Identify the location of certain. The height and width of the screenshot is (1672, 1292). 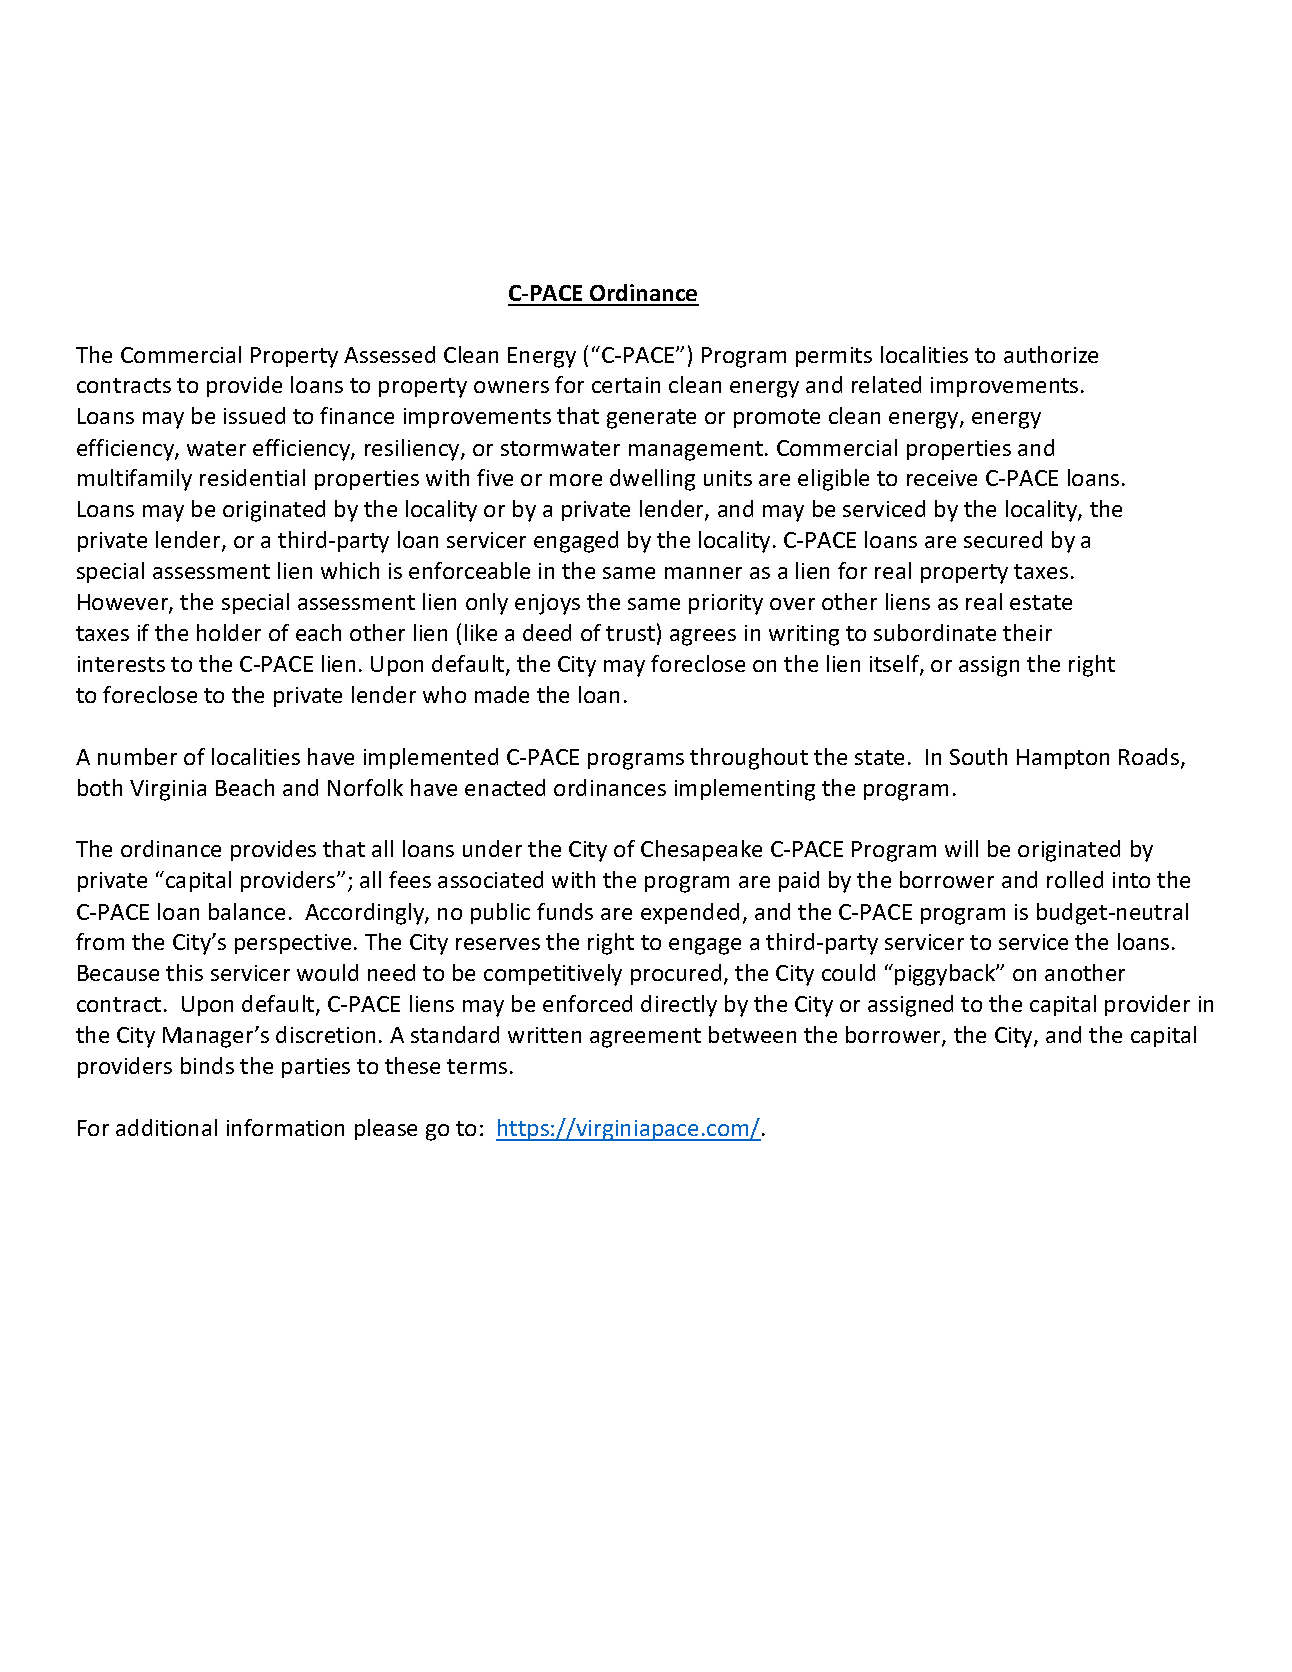
(626, 385).
